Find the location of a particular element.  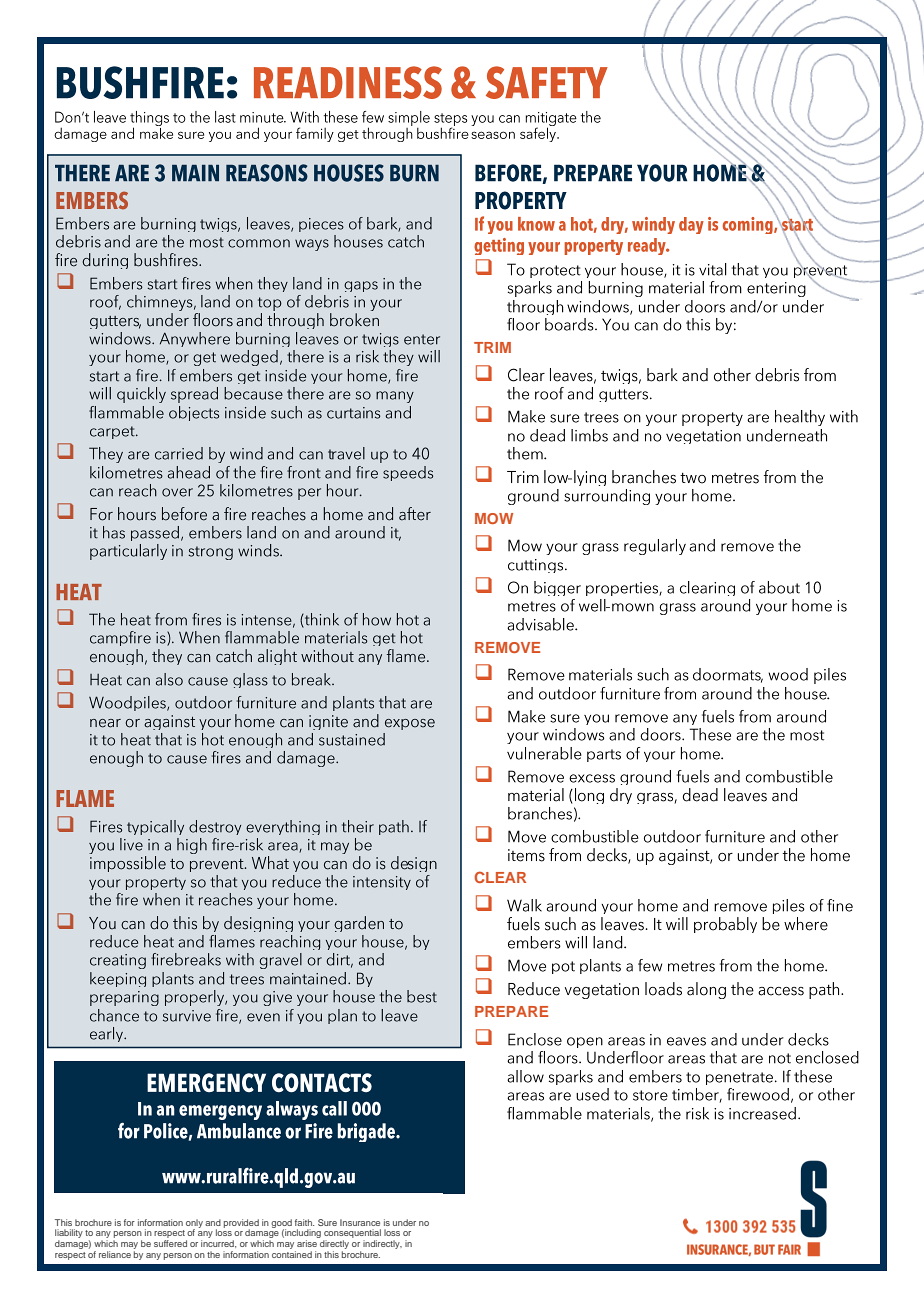

reliance is located at coordinates (115, 1254).
